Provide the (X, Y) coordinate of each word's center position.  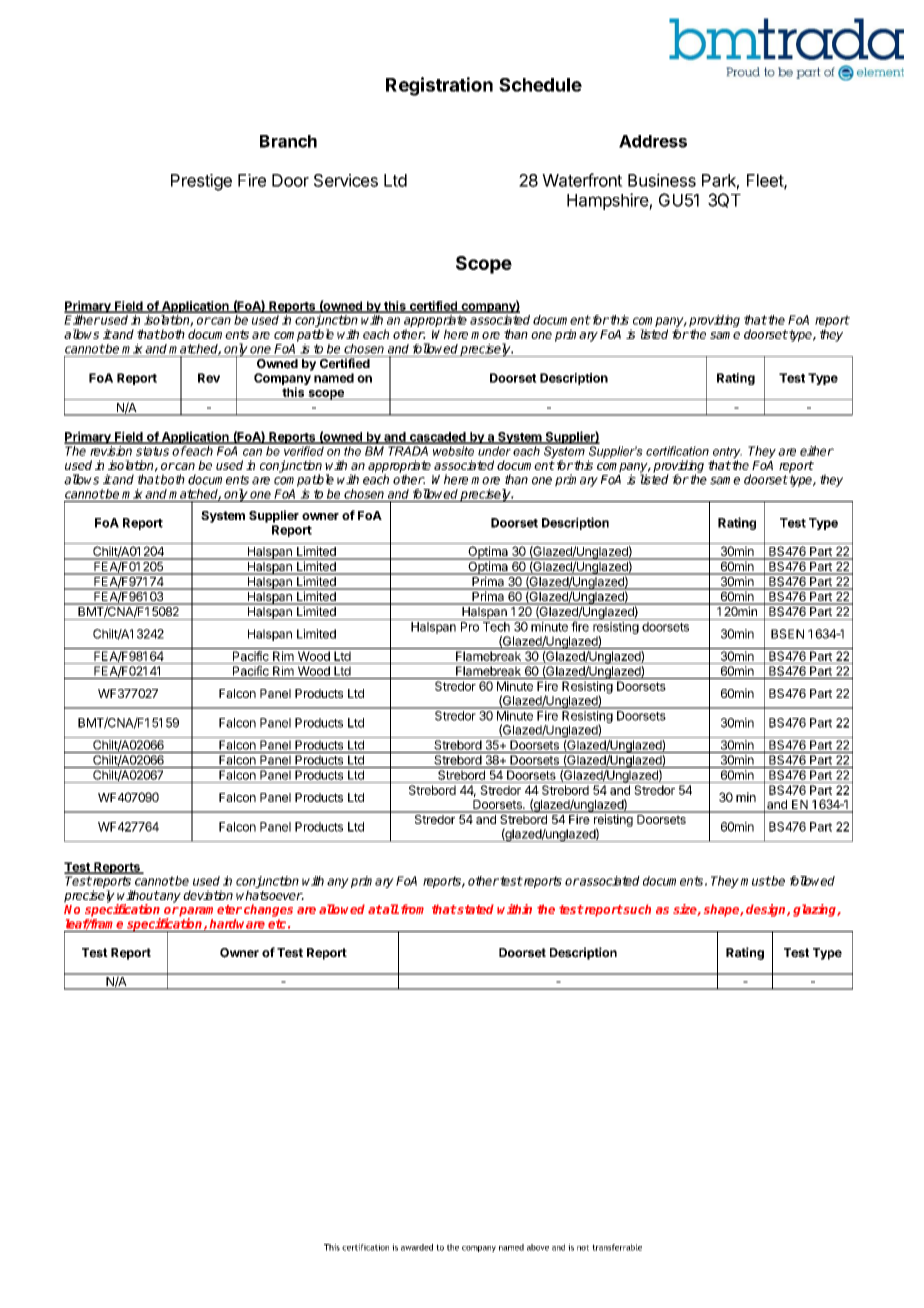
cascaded (437, 438)
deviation (208, 895)
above (538, 1247)
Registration (439, 86)
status (152, 451)
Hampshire (608, 201)
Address (653, 141)
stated (475, 909)
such (636, 909)
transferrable (617, 1247)
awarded (417, 1247)
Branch (288, 141)
